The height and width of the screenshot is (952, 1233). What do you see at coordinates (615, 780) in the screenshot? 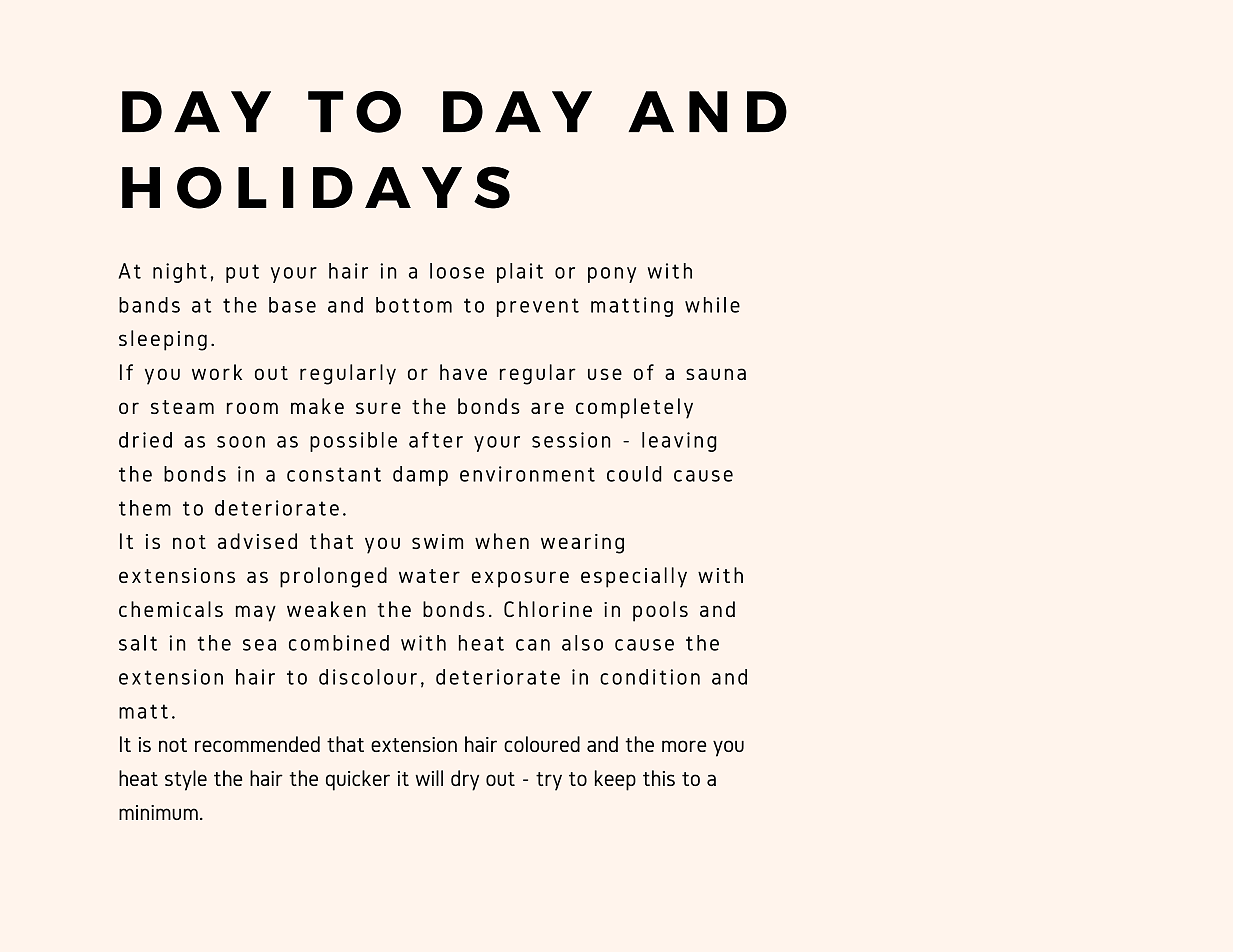
I see `keep` at bounding box center [615, 780].
